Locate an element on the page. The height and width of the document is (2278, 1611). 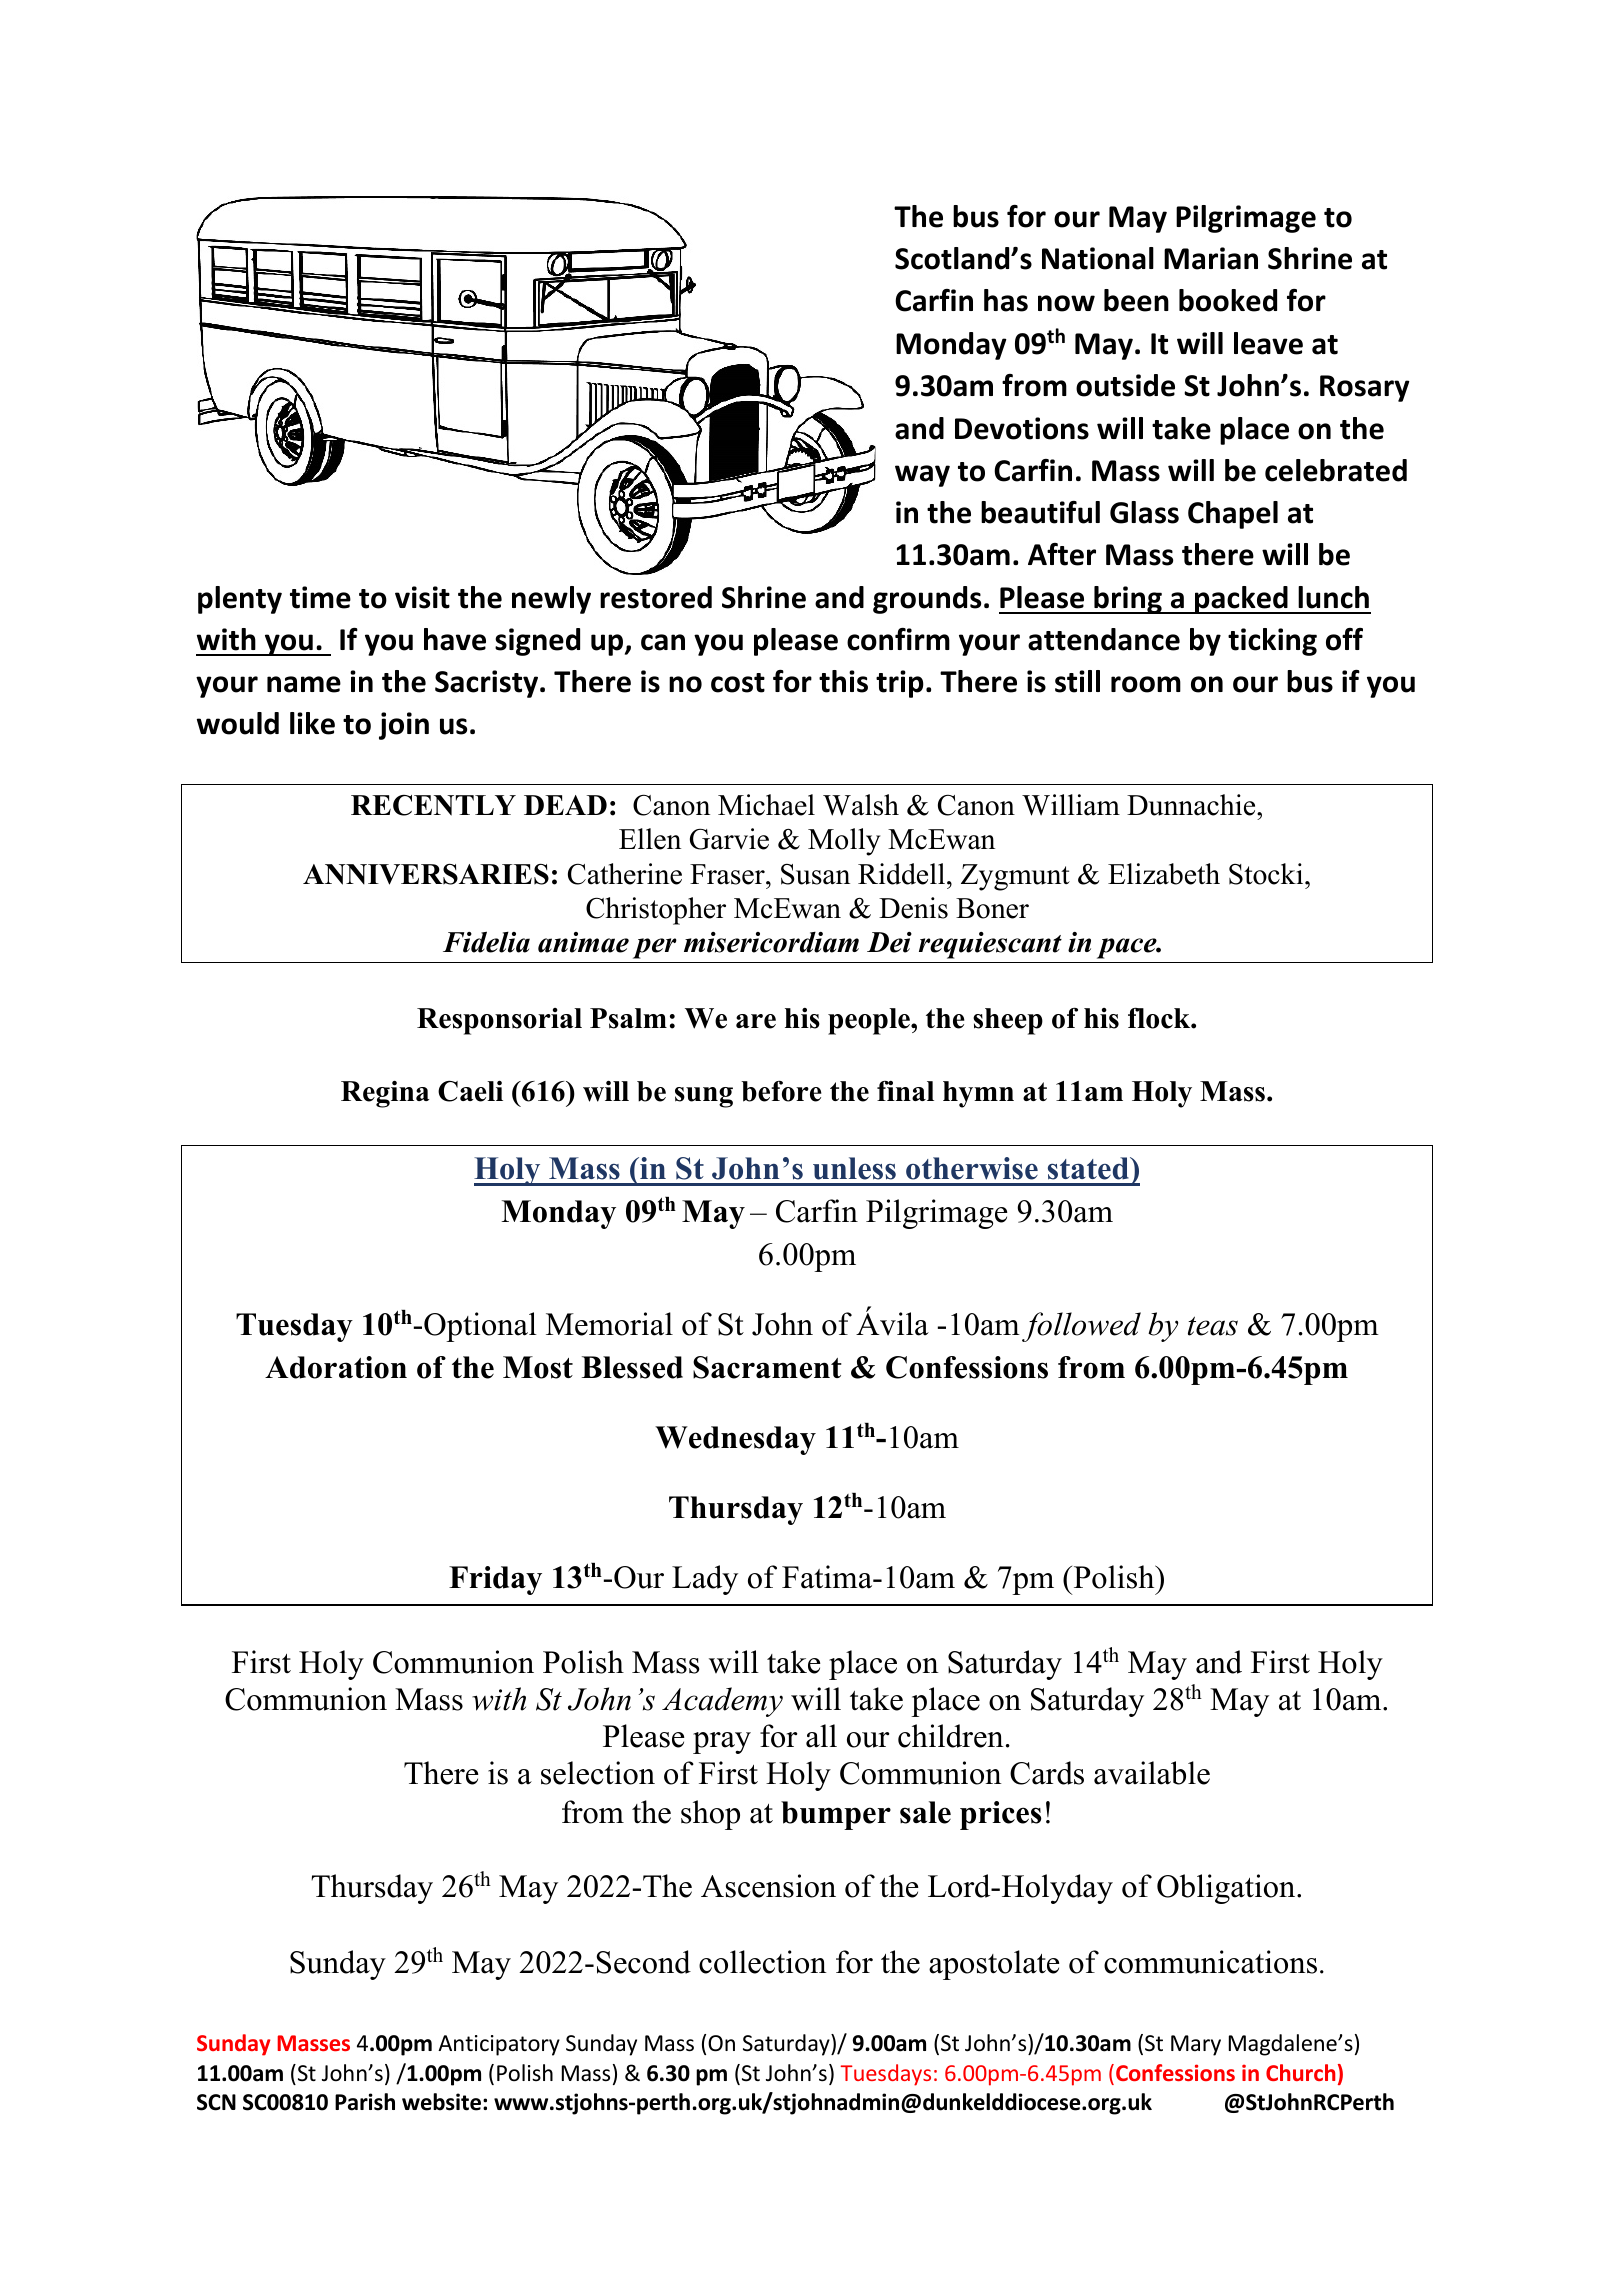
Regina is located at coordinates (385, 1094).
